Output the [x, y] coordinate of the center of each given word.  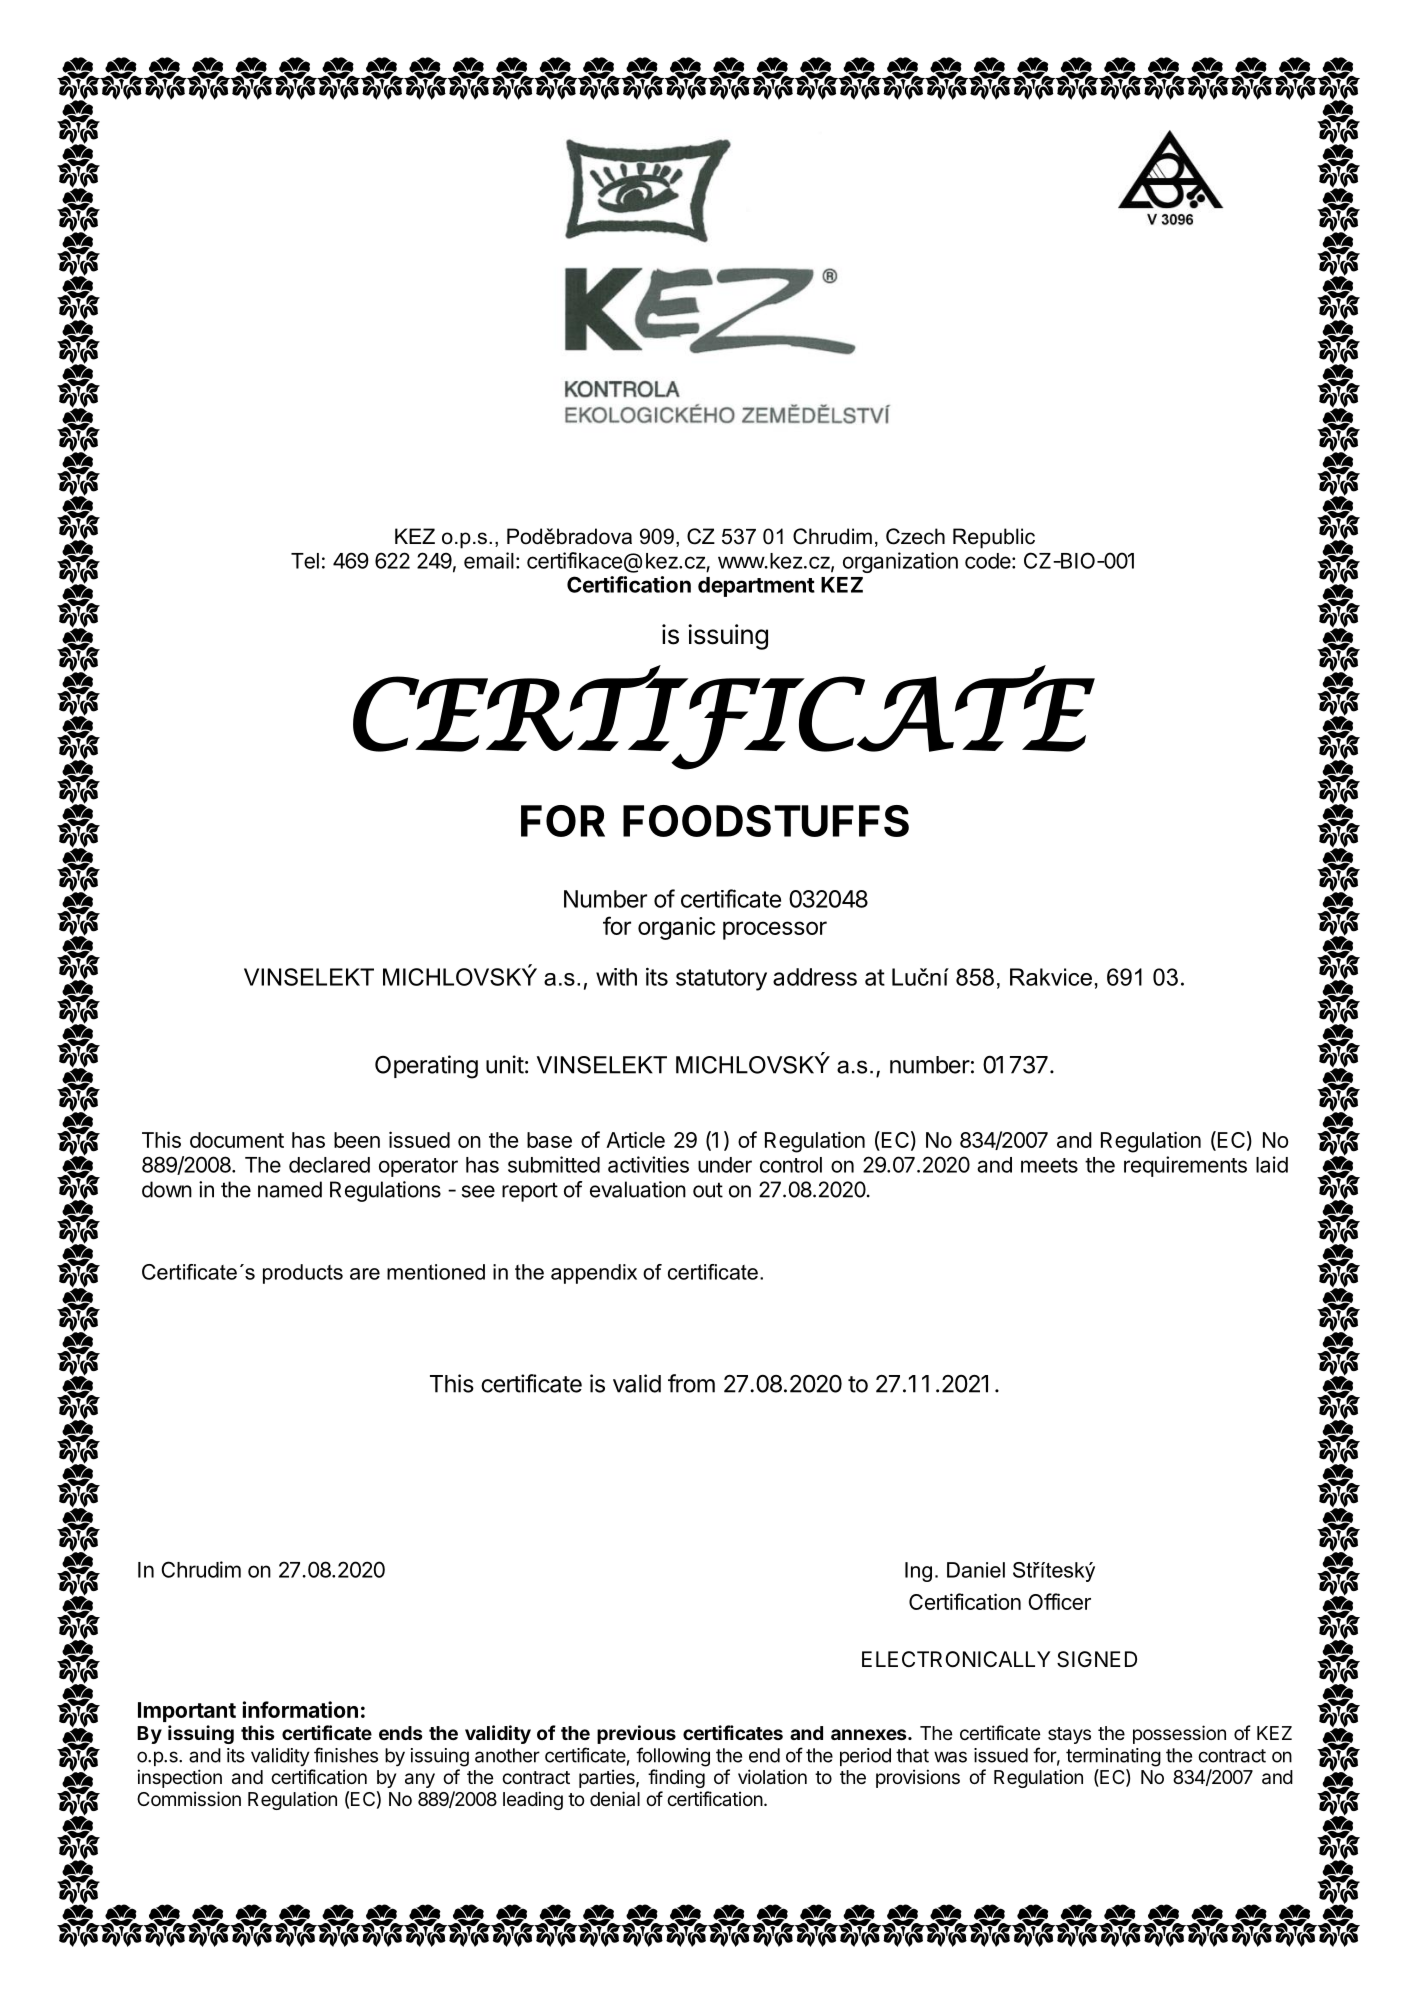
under [725, 1165]
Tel [305, 561]
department [756, 587]
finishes [346, 1755]
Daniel [976, 1570]
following [673, 1757]
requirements [1185, 1166]
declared [329, 1165]
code [988, 561]
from [691, 1383]
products [303, 1274]
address [815, 977]
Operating [426, 1067]
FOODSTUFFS [766, 821]
